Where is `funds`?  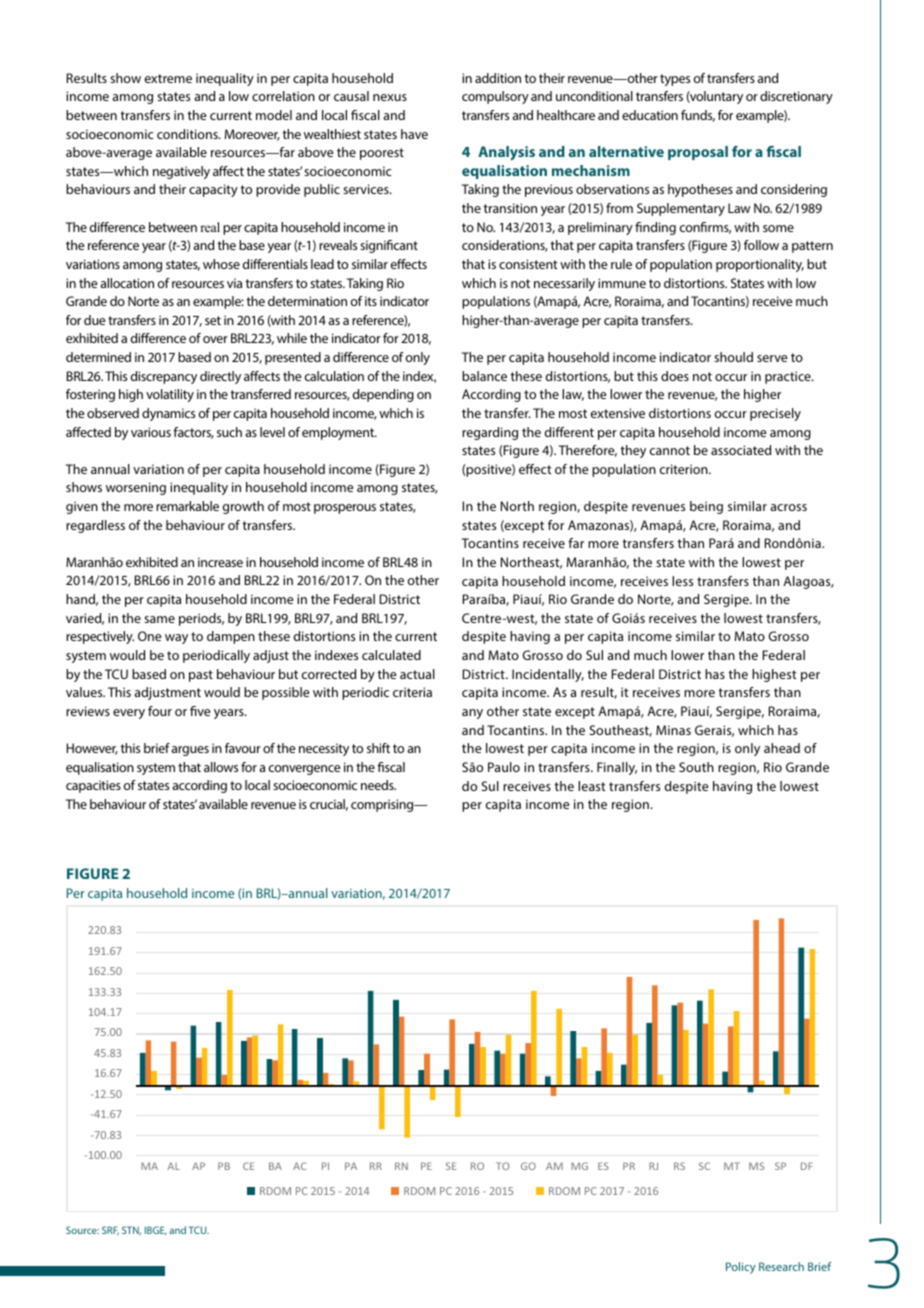
funds is located at coordinates (698, 116).
